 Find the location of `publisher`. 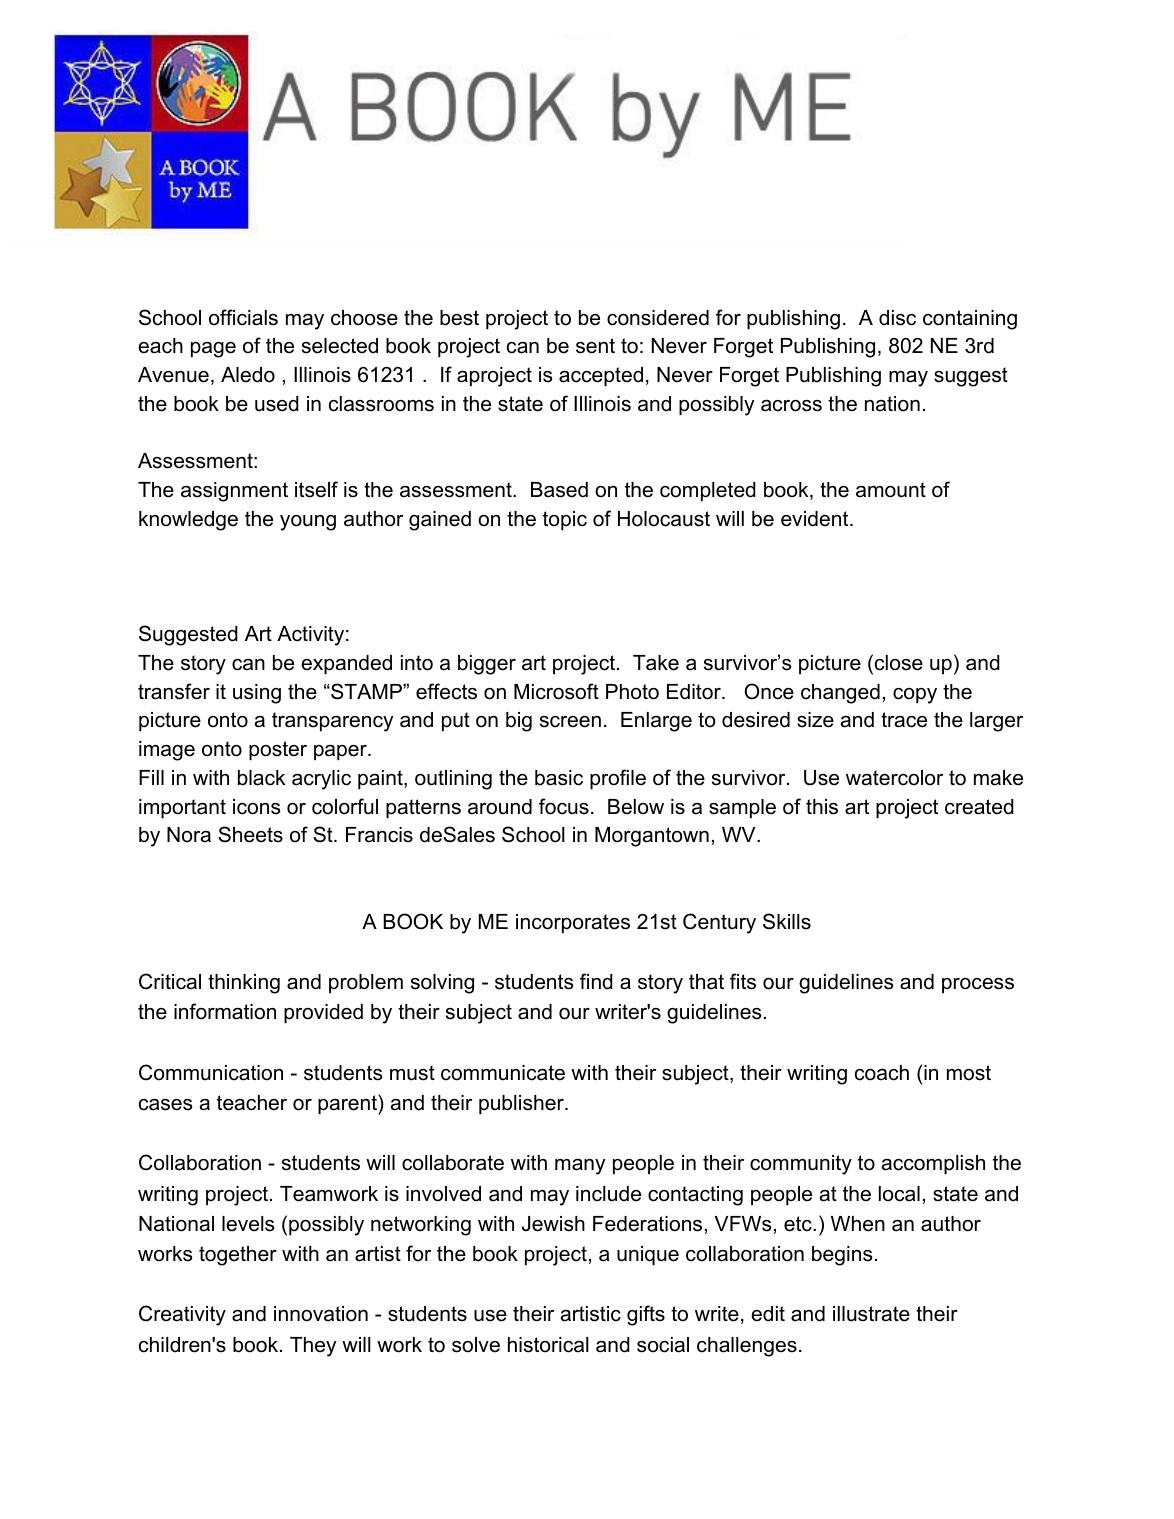

publisher is located at coordinates (522, 1104).
